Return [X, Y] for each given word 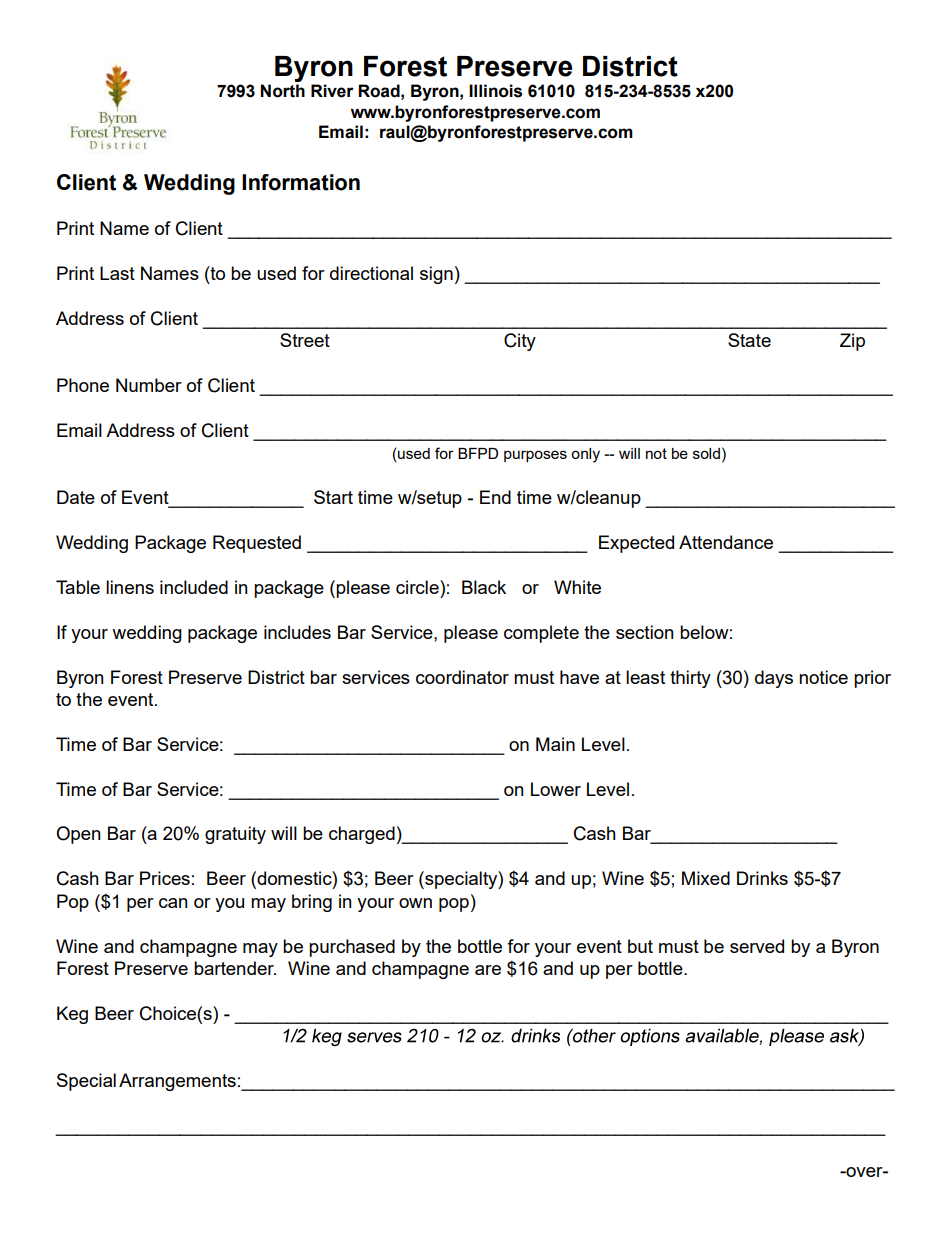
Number [149, 385]
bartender [235, 968]
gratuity [235, 835]
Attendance [726, 542]
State [749, 340]
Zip [852, 342]
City [520, 342]
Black [484, 587]
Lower [556, 789]
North [283, 91]
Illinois [495, 91]
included [194, 587]
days [774, 679]
